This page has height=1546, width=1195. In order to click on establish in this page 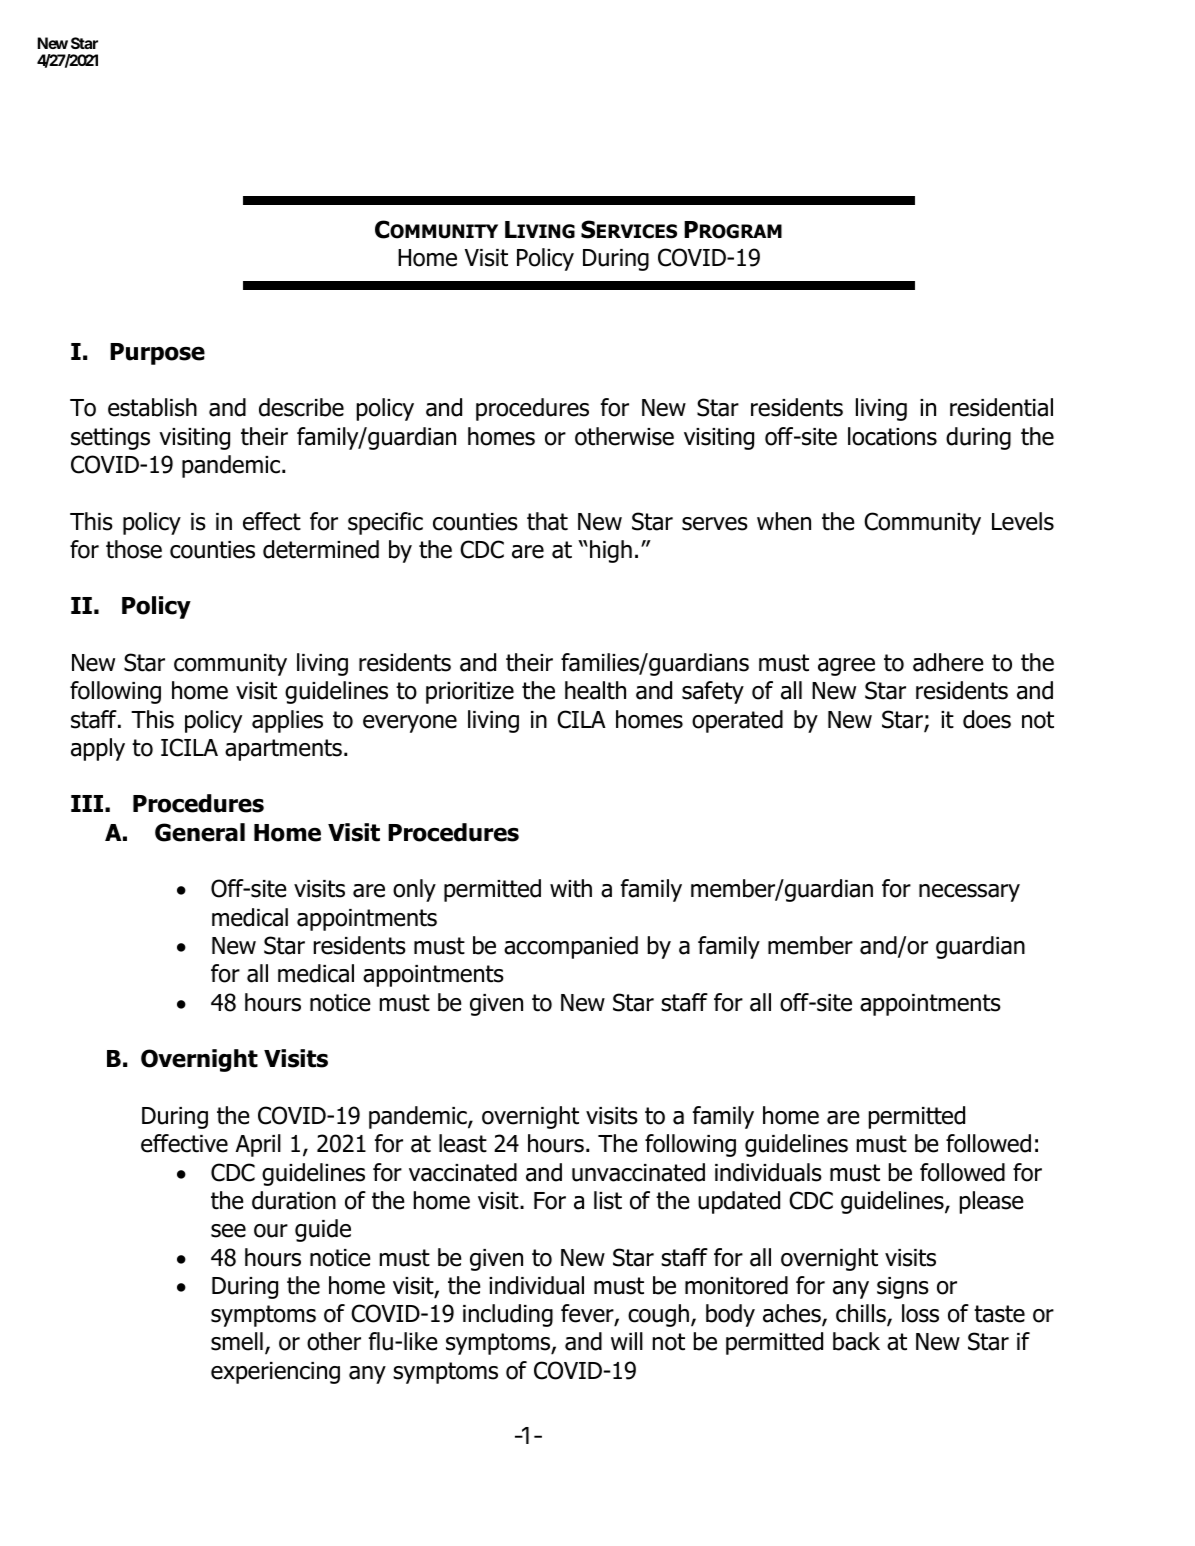, I will do `click(152, 407)`.
